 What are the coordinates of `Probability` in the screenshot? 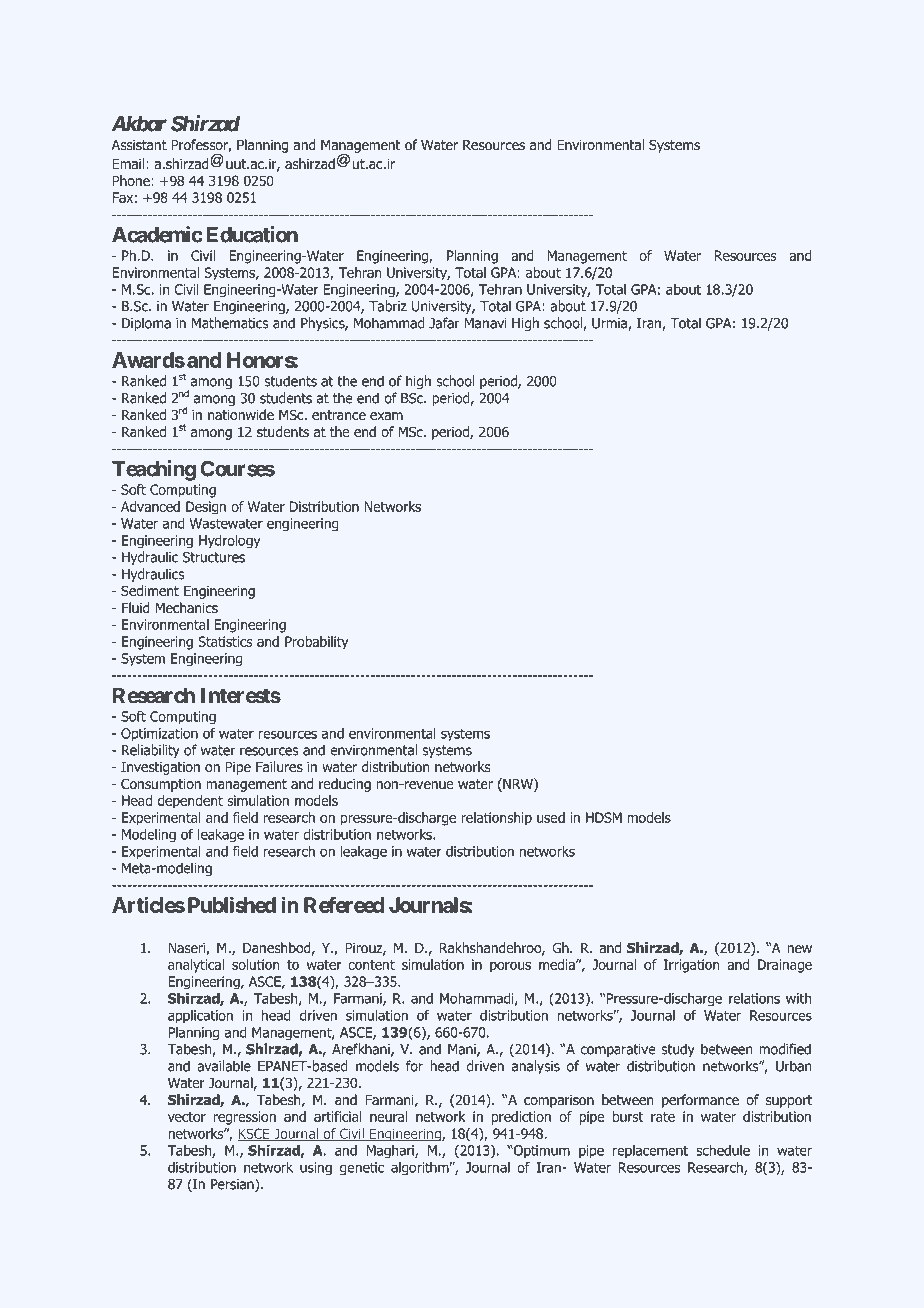 It's located at (317, 643).
